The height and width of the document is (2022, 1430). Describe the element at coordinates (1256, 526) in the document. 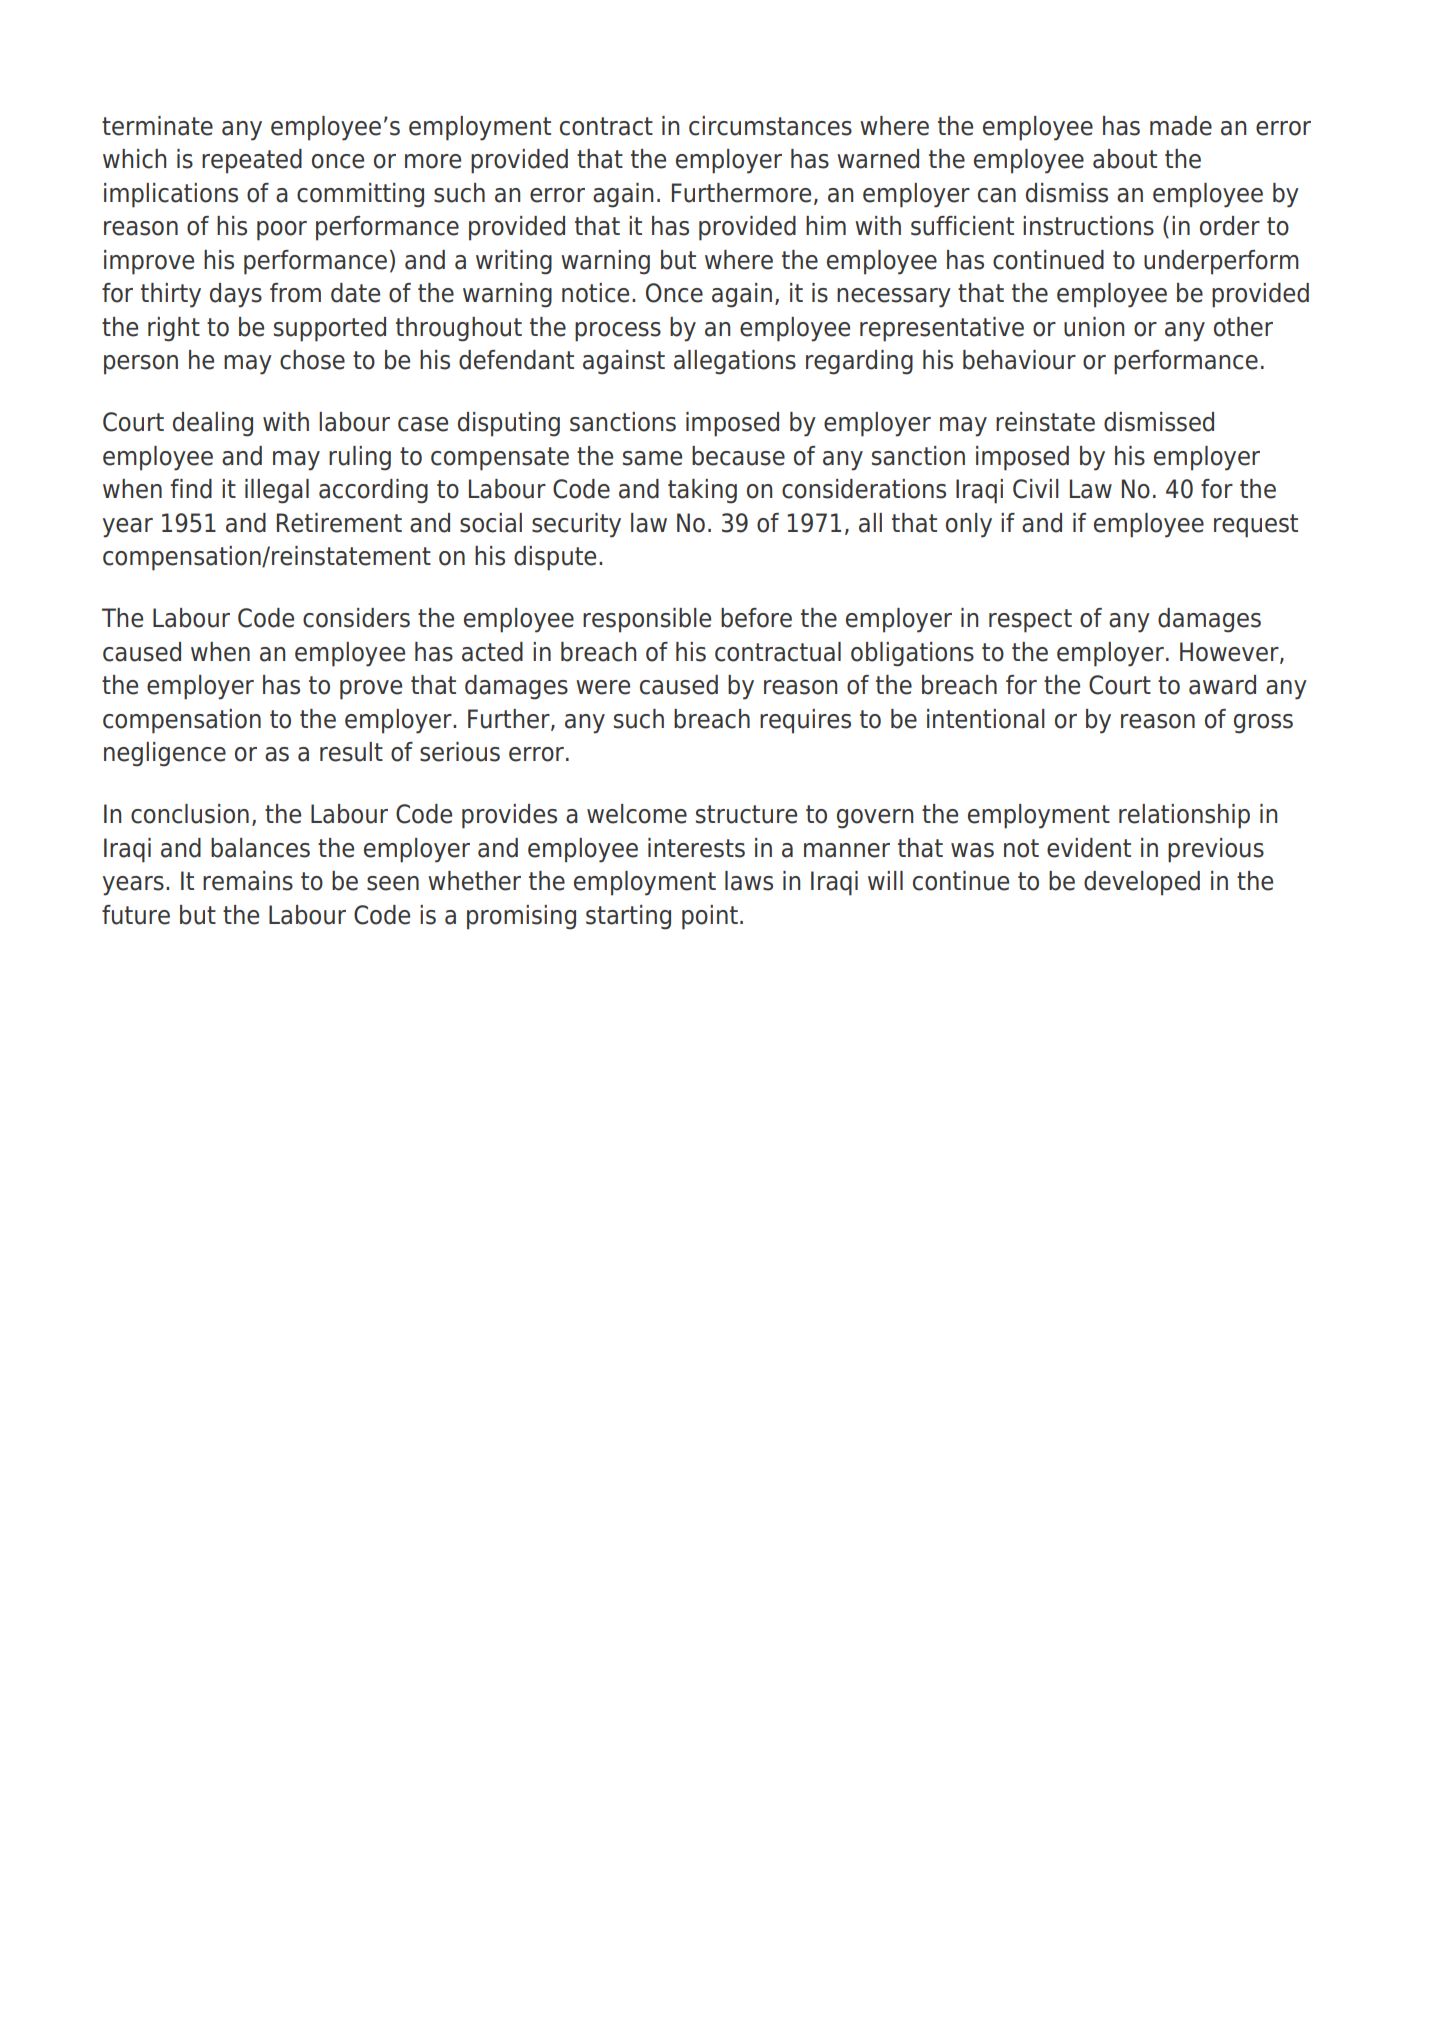

I see `request` at that location.
